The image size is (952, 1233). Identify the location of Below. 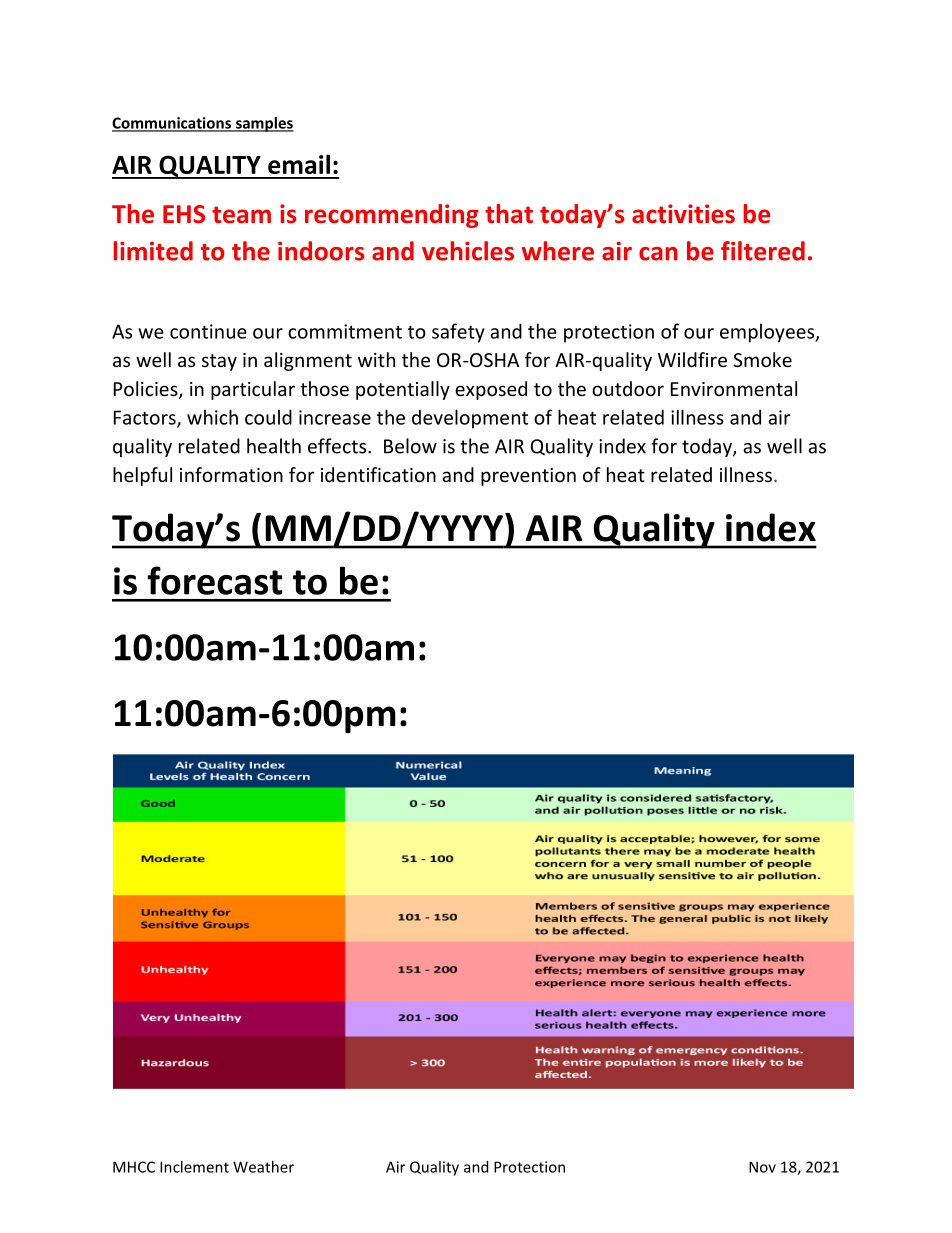
(410, 446).
